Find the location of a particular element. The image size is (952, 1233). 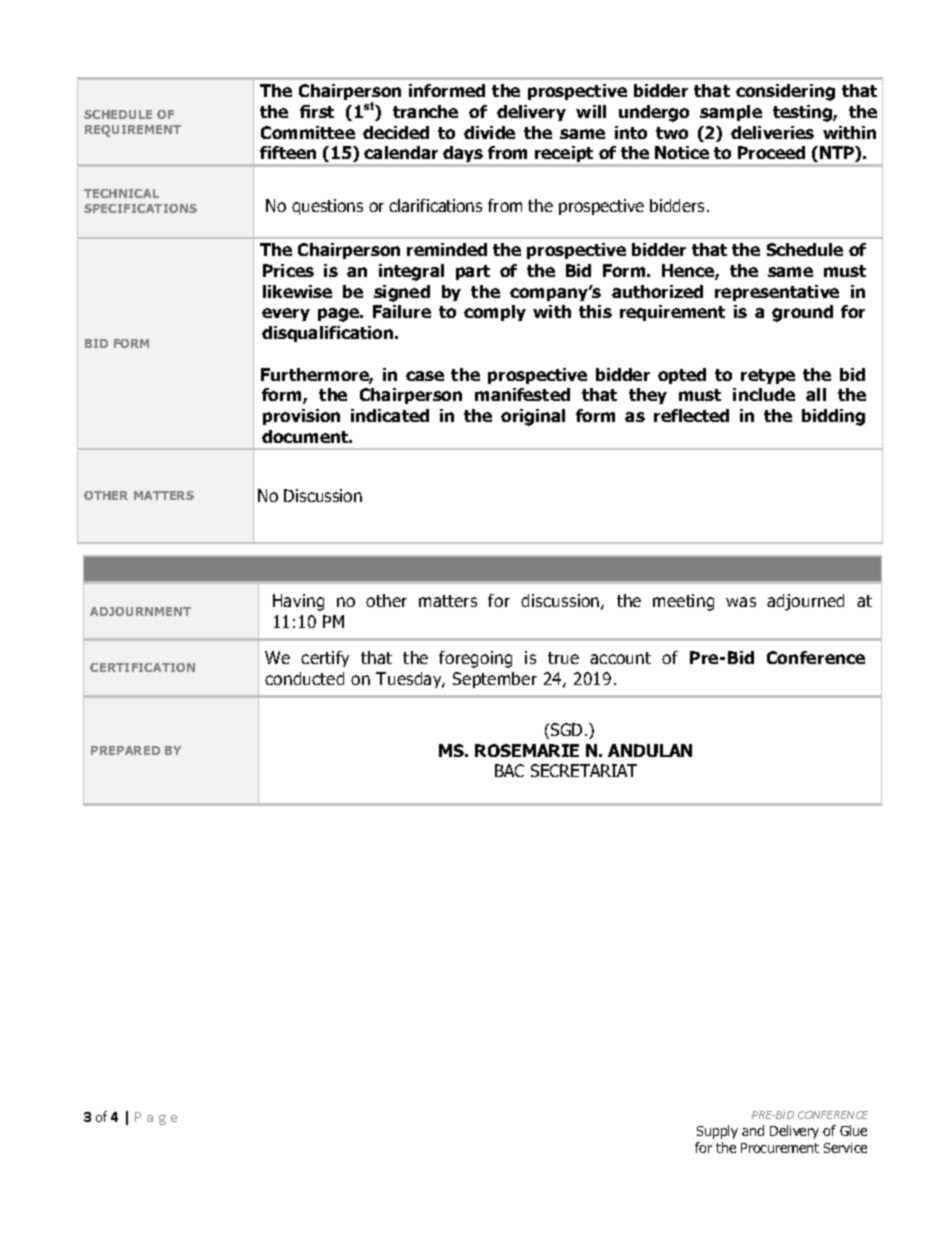

fifteen is located at coordinates (288, 152).
